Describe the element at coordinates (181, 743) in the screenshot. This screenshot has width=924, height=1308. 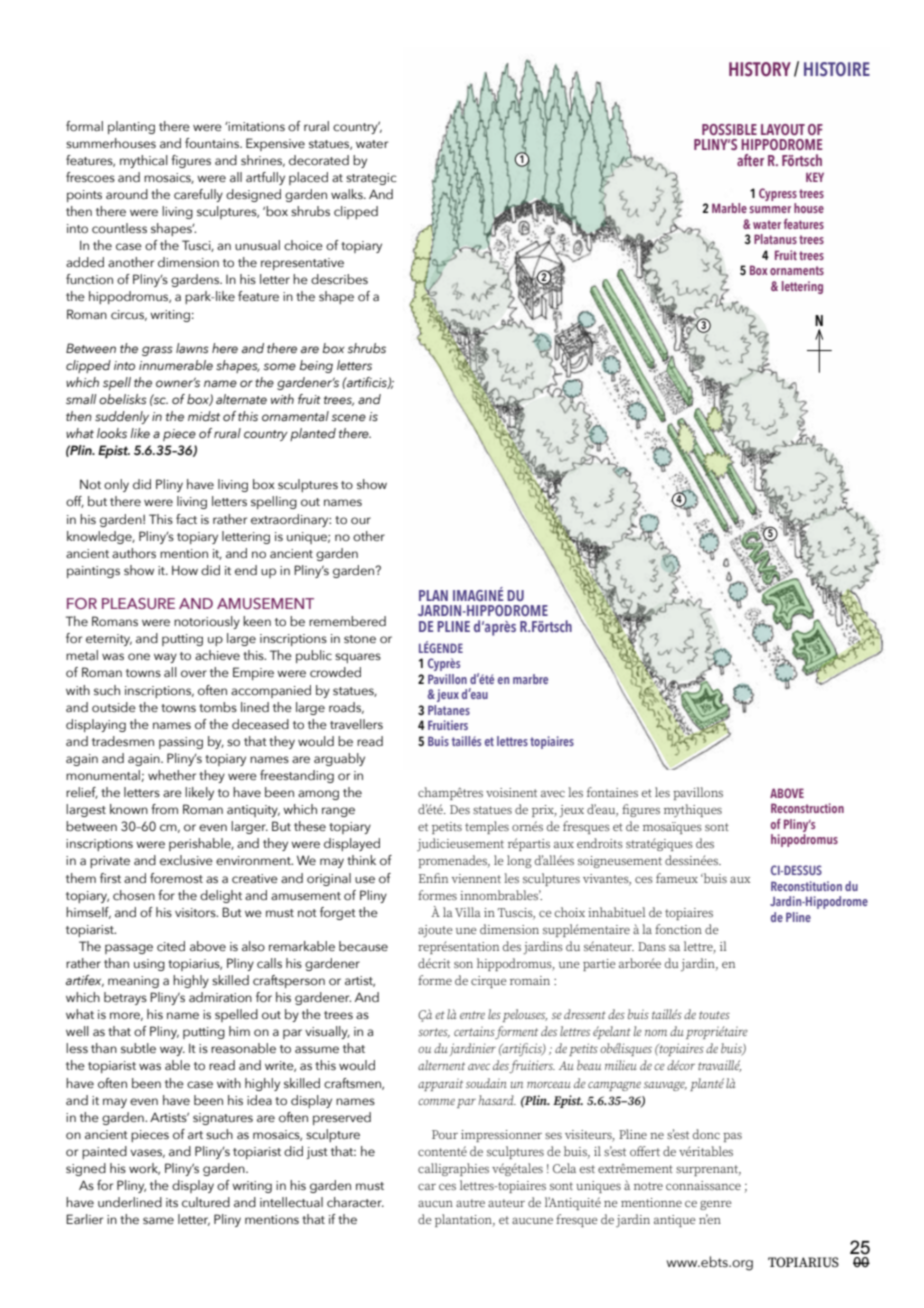
I see `passing` at that location.
